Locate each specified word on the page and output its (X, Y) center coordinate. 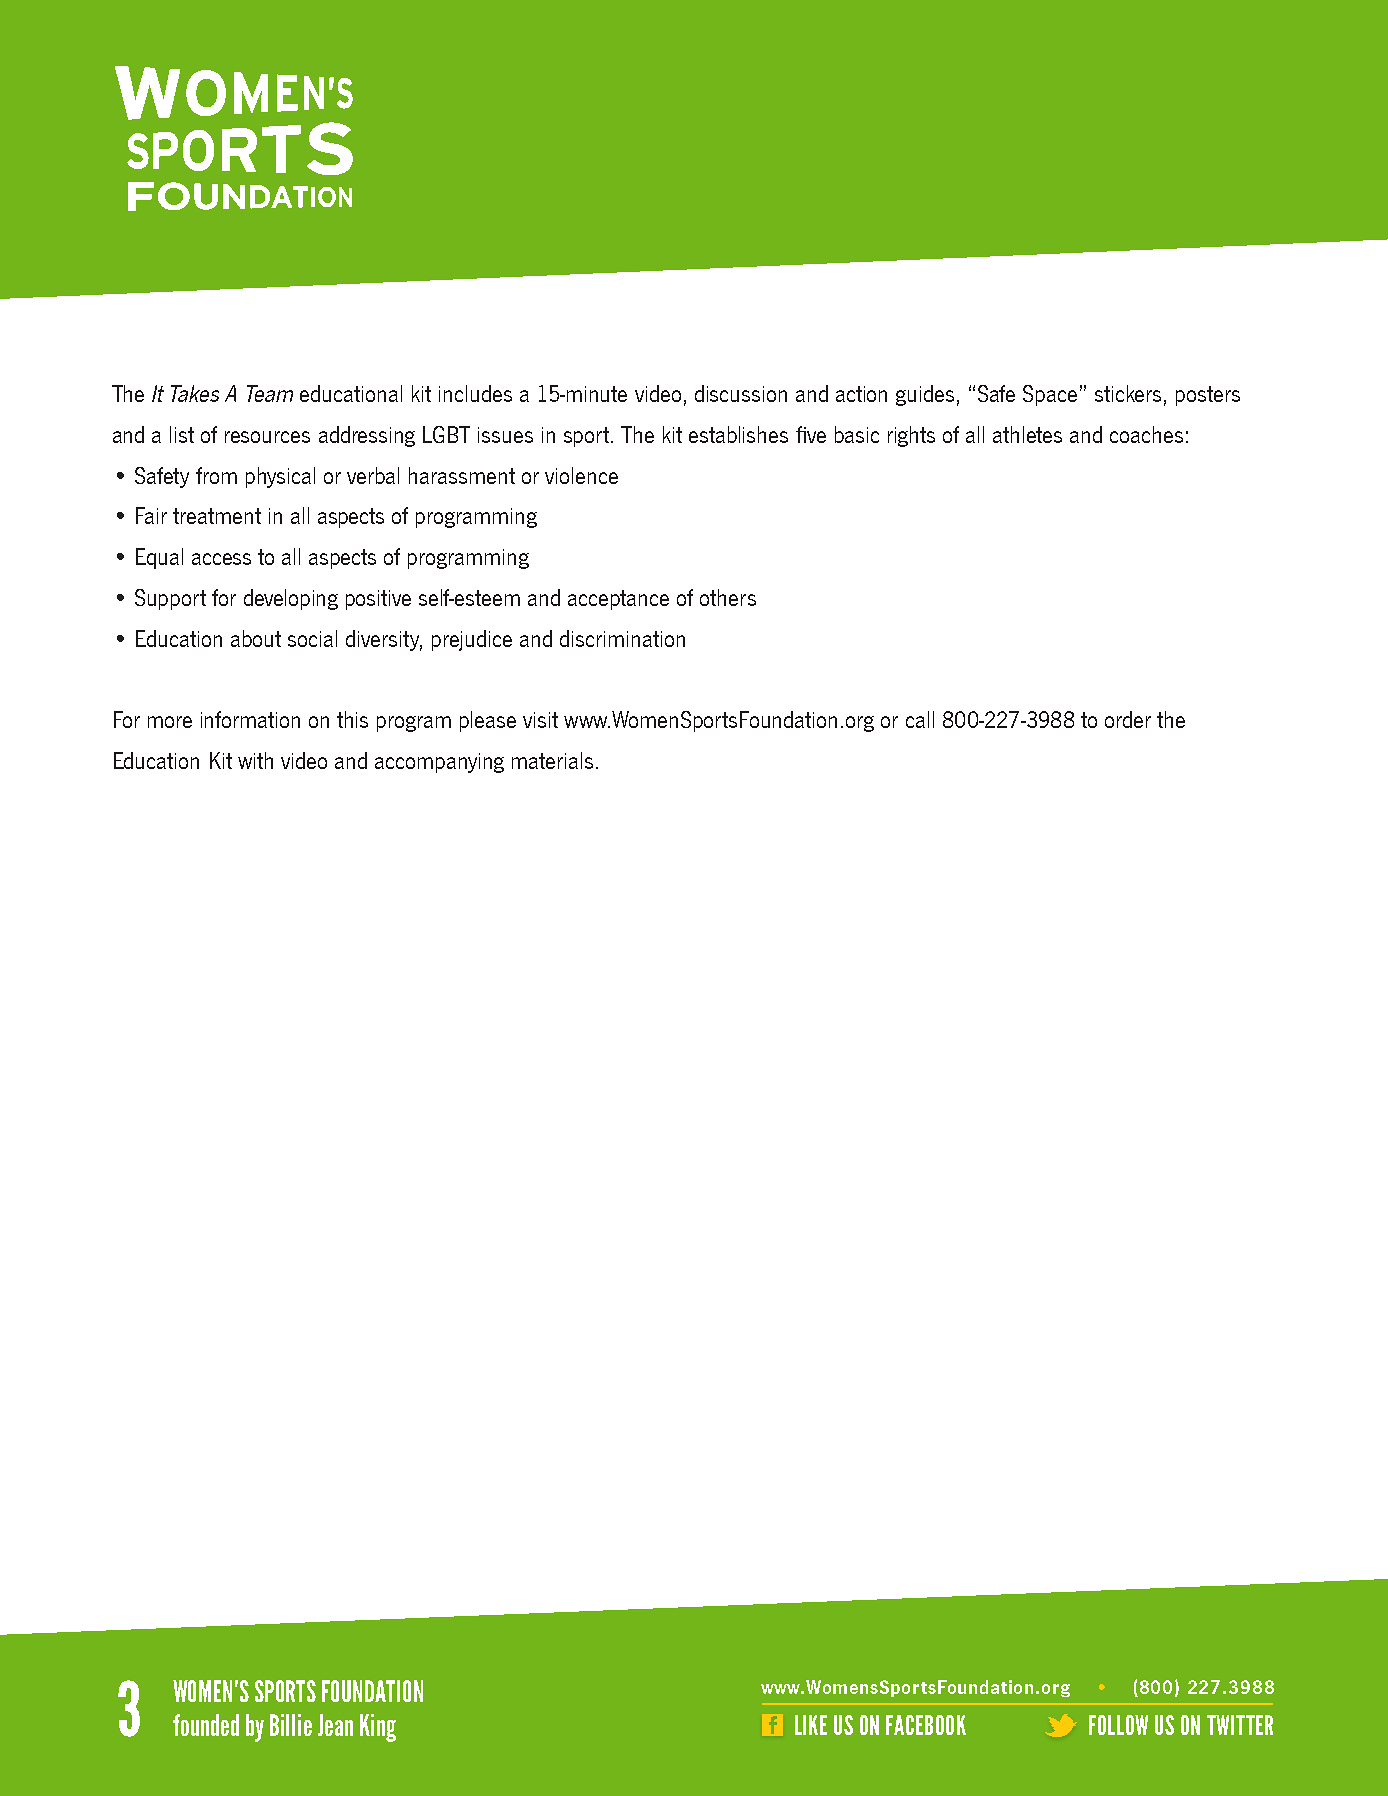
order (1128, 719)
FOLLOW (1118, 1725)
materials (552, 760)
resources (267, 437)
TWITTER (1240, 1725)
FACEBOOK (926, 1725)
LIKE (811, 1725)
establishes (738, 434)
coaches (1146, 434)
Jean (335, 1725)
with (255, 760)
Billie (291, 1725)
